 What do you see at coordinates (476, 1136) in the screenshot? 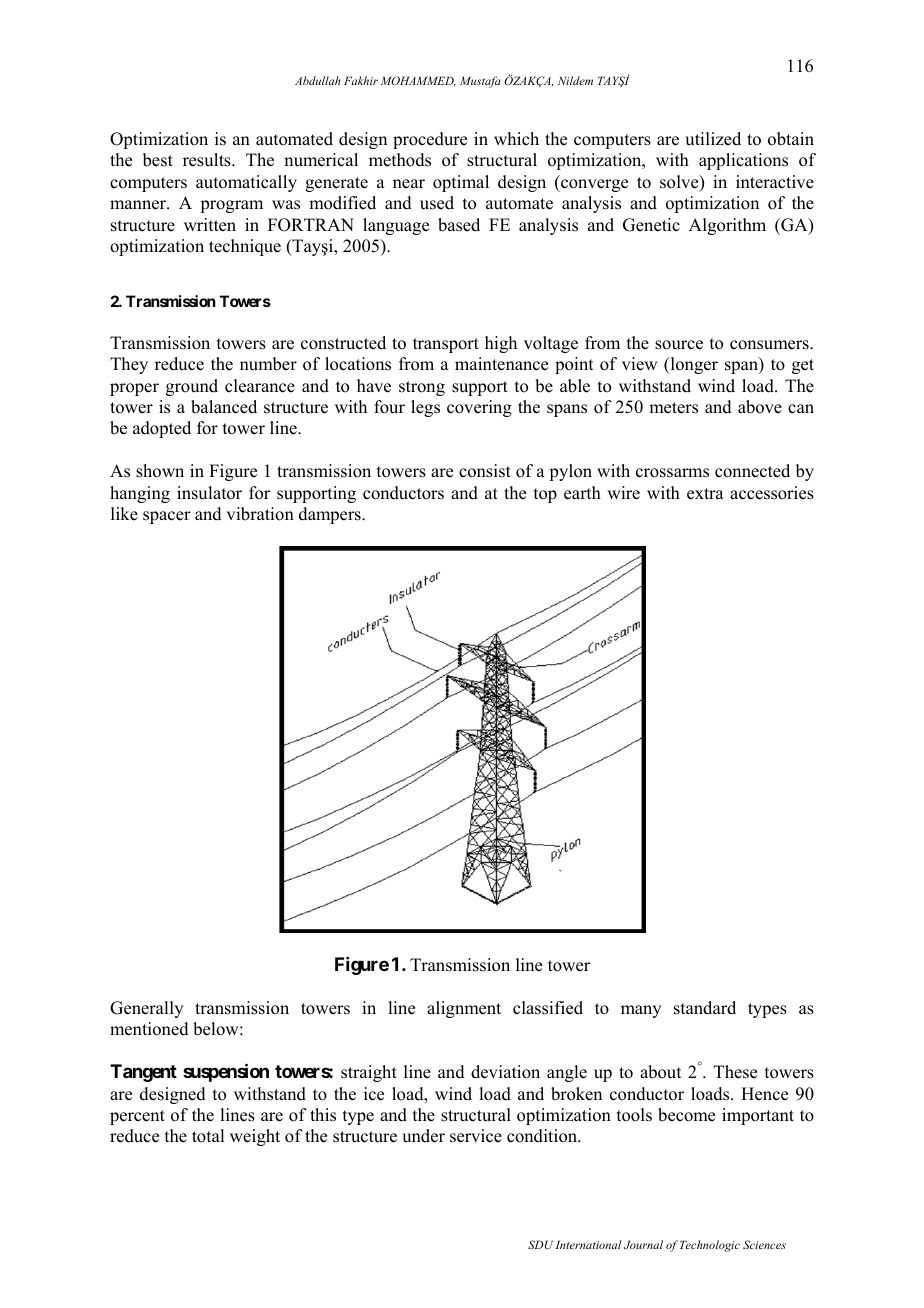
I see `service` at bounding box center [476, 1136].
